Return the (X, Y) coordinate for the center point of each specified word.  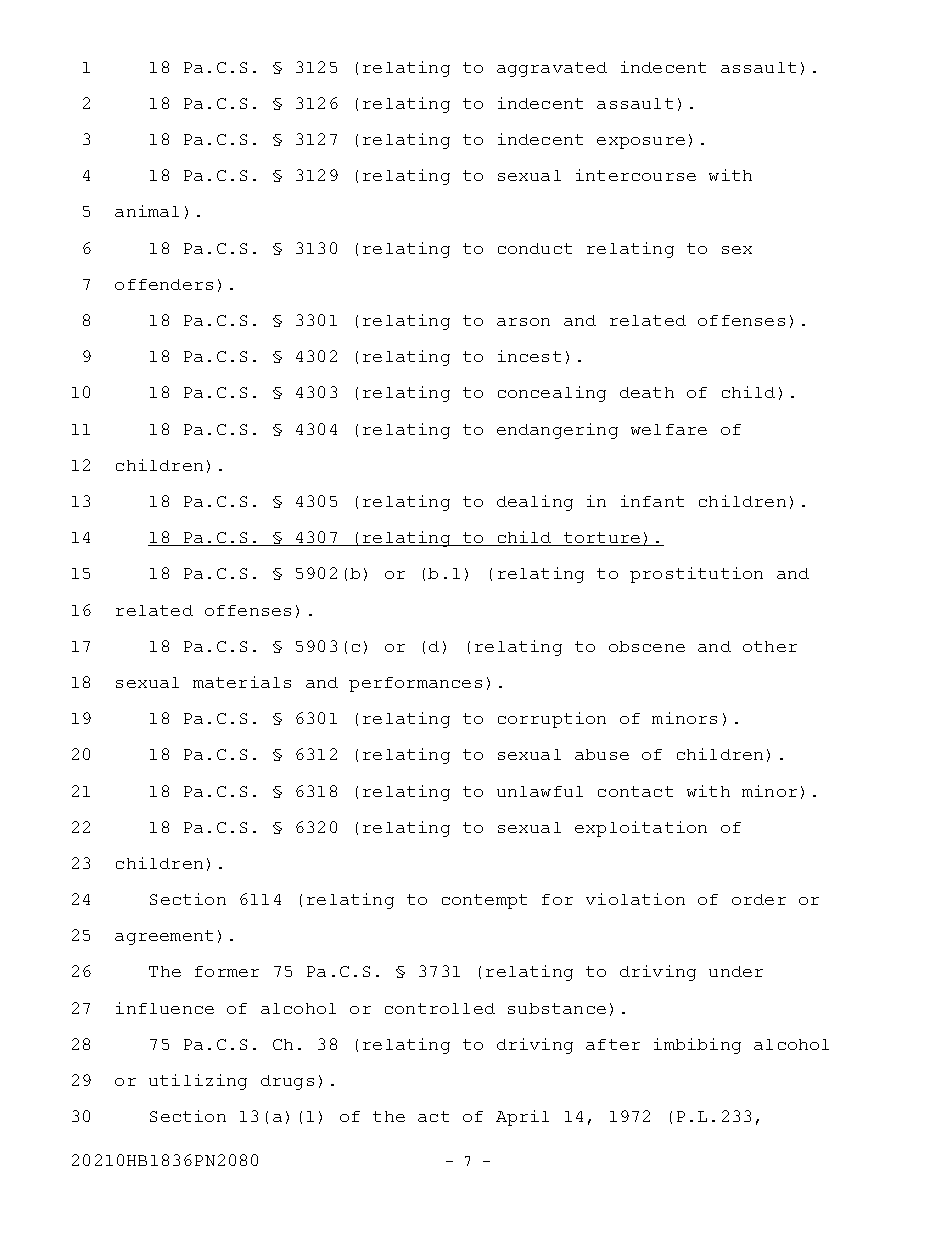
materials (242, 682)
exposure (641, 143)
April (522, 1118)
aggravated (552, 69)
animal (147, 211)
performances (415, 684)
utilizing (198, 1082)
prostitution (696, 575)
